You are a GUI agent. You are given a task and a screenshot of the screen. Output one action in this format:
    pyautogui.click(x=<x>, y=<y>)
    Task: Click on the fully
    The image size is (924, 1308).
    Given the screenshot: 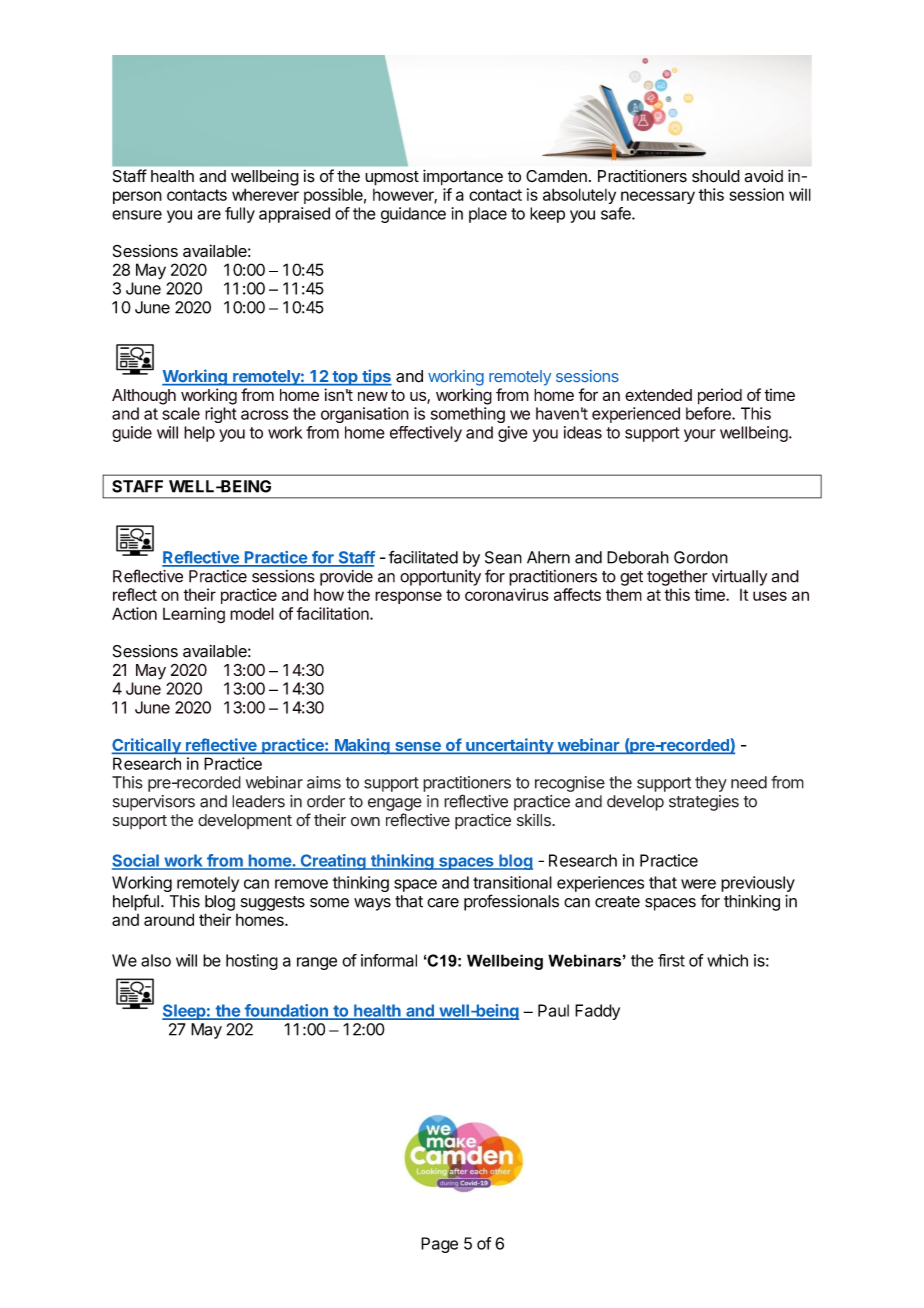 What is the action you would take?
    pyautogui.click(x=240, y=215)
